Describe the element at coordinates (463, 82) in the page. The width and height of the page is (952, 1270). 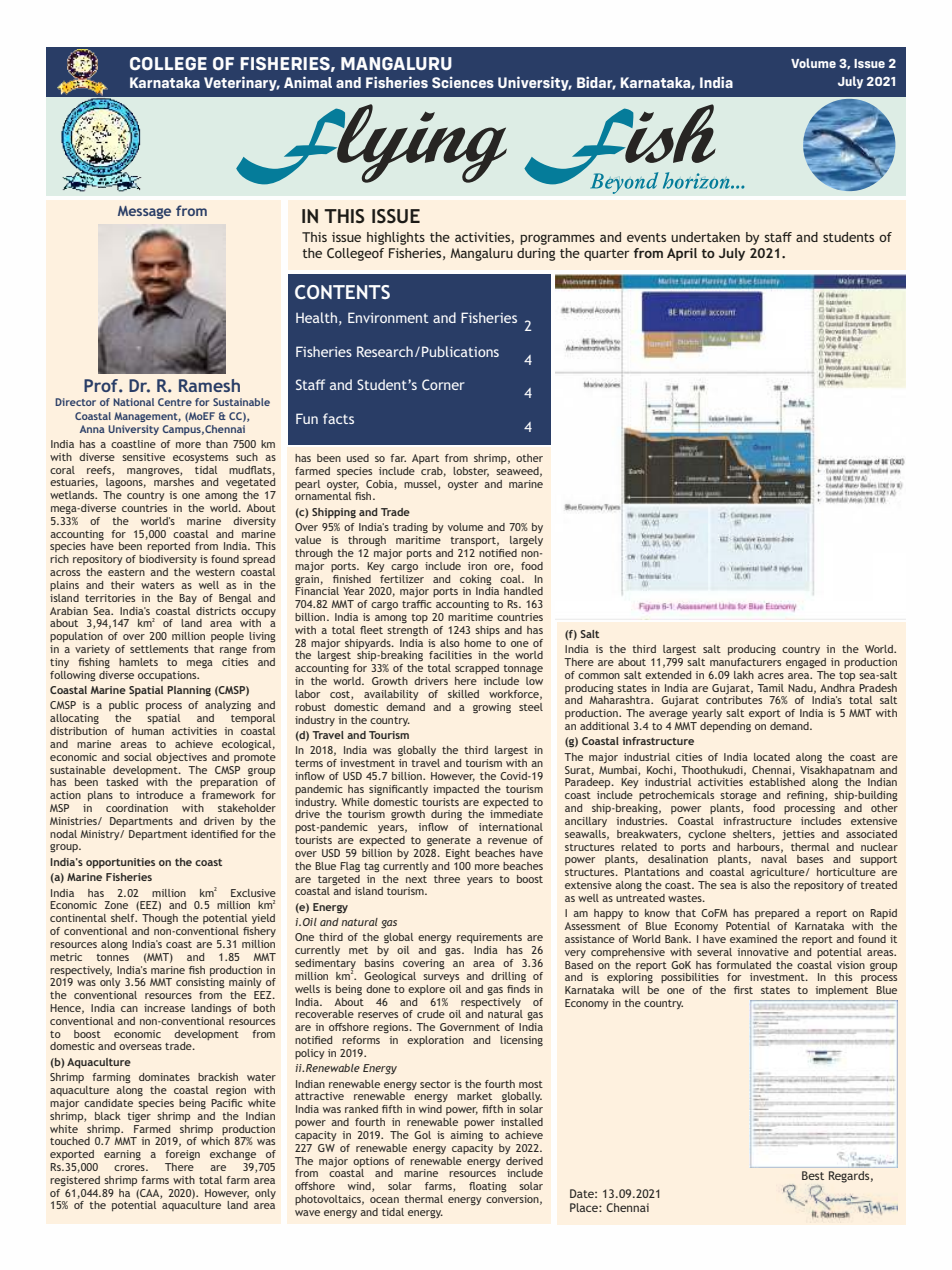
I see `Sciences` at that location.
